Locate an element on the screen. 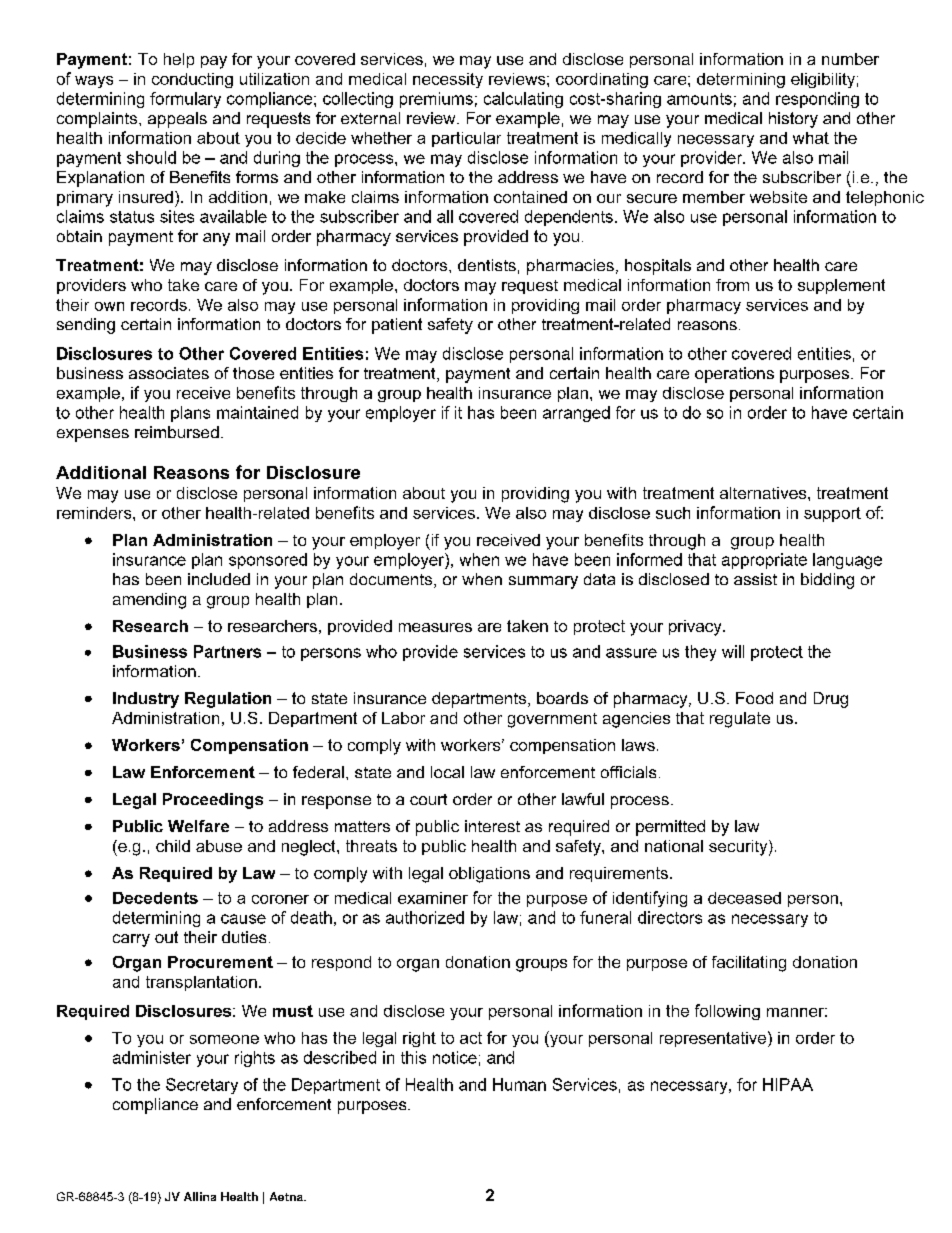 This screenshot has width=952, height=1233. regulate is located at coordinates (740, 720).
